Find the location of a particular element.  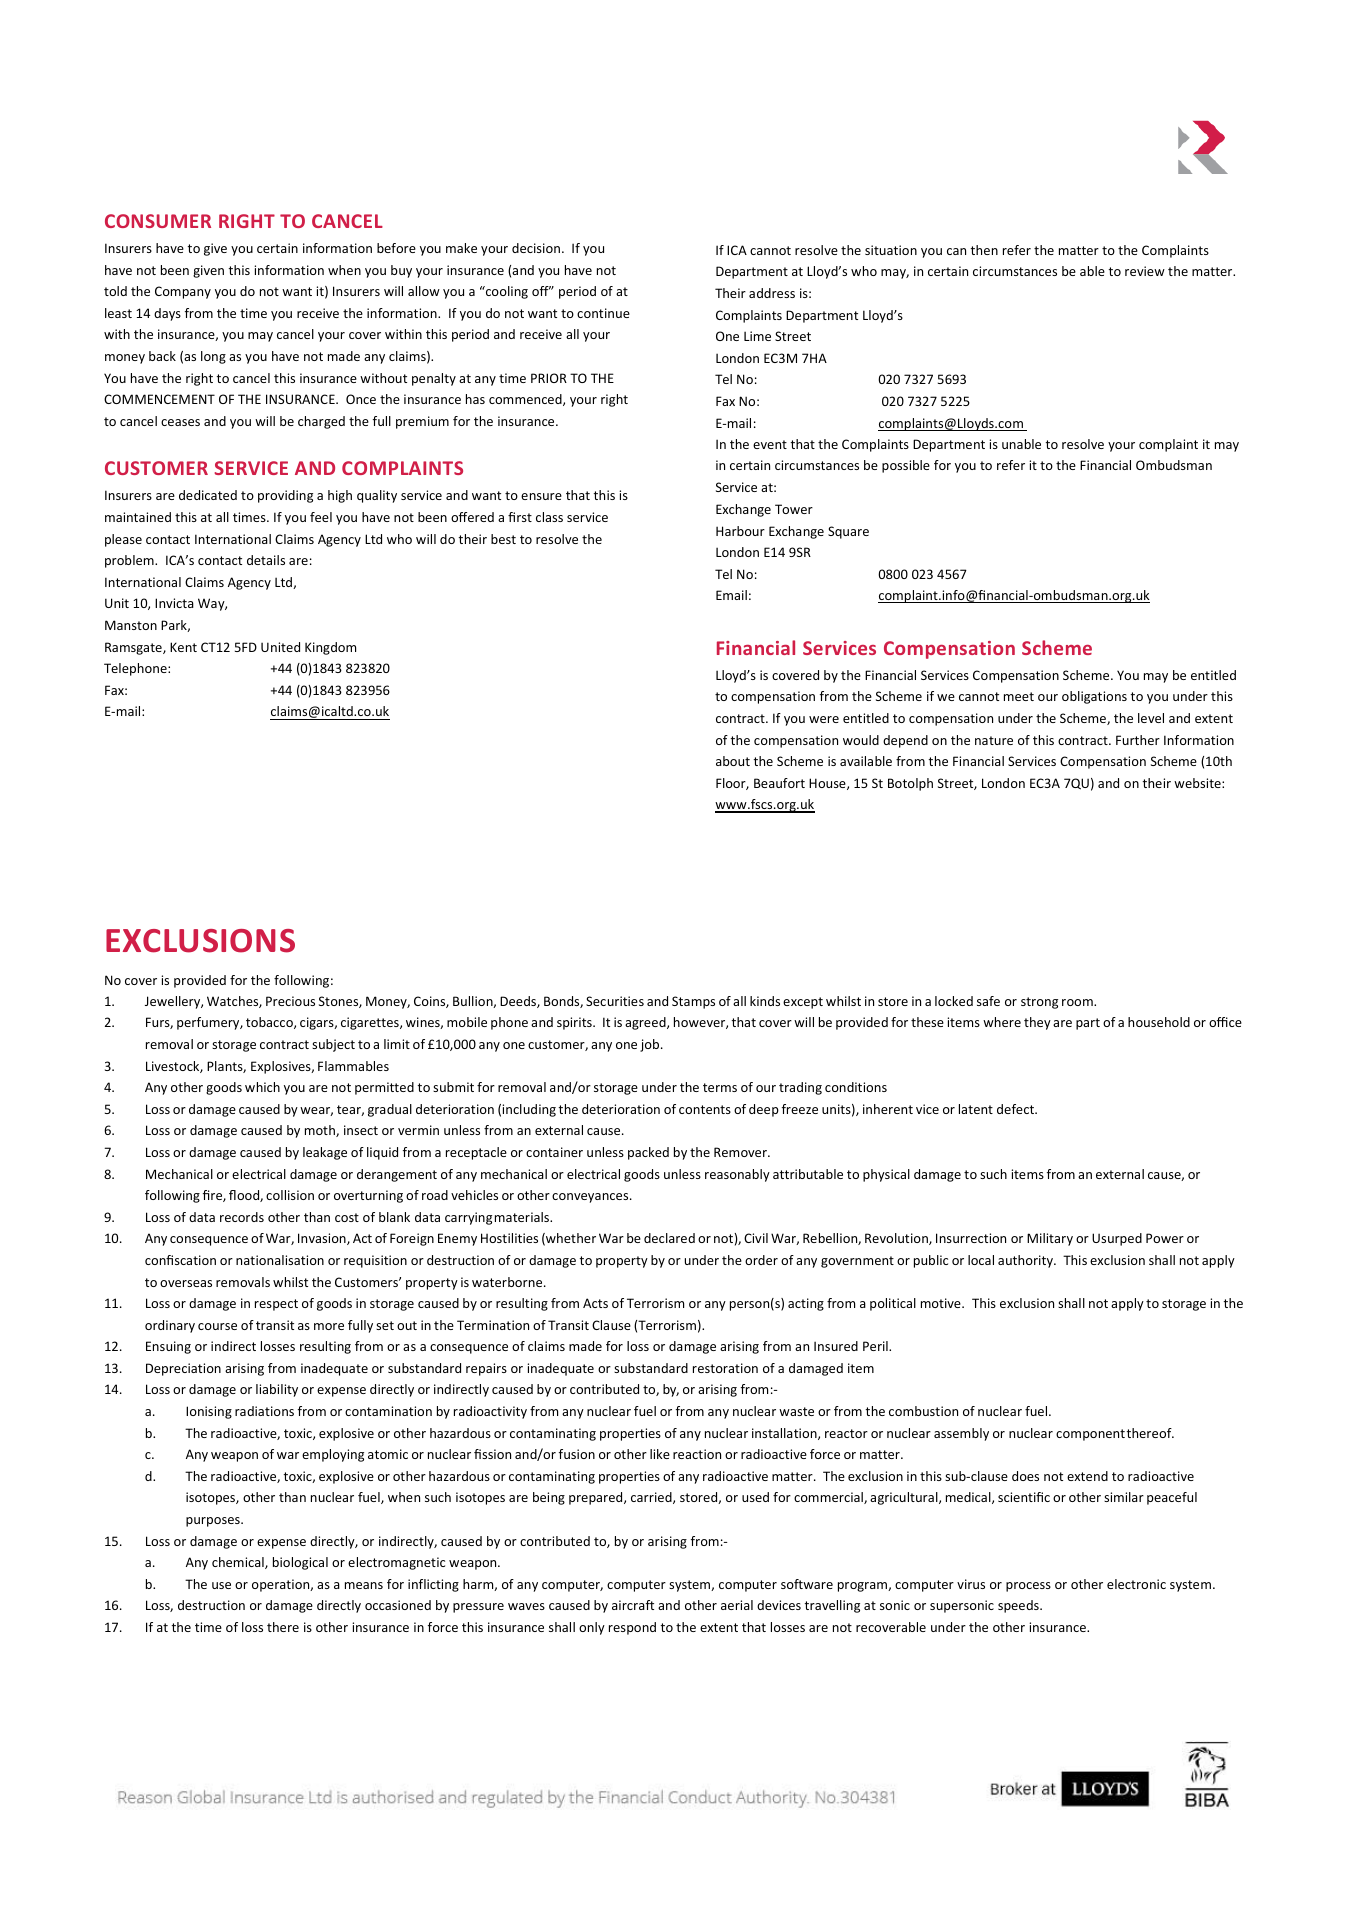

Kent is located at coordinates (183, 647).
